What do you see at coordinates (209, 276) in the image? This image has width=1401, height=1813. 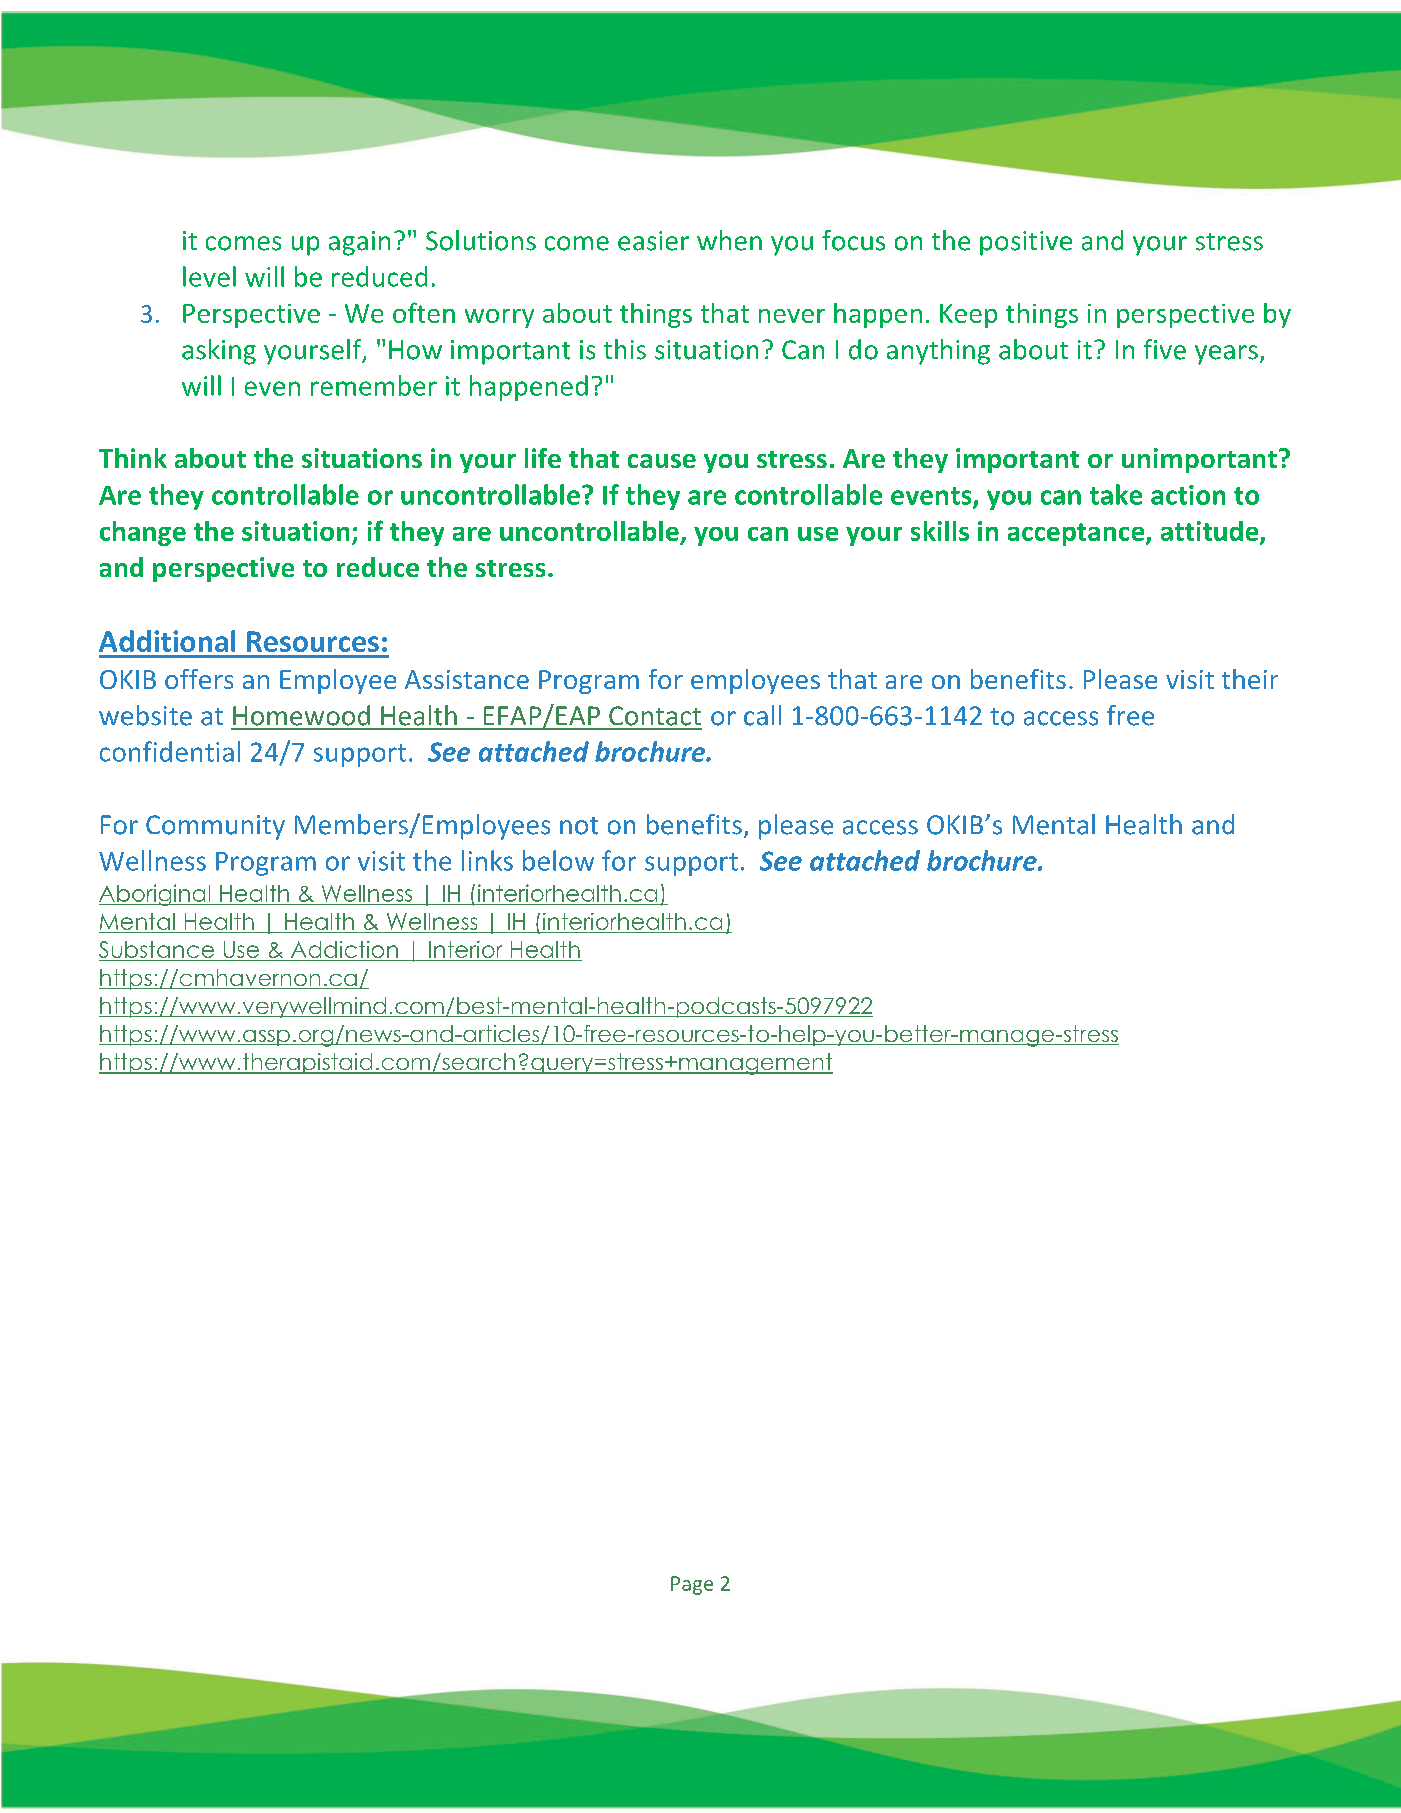 I see `level` at bounding box center [209, 276].
